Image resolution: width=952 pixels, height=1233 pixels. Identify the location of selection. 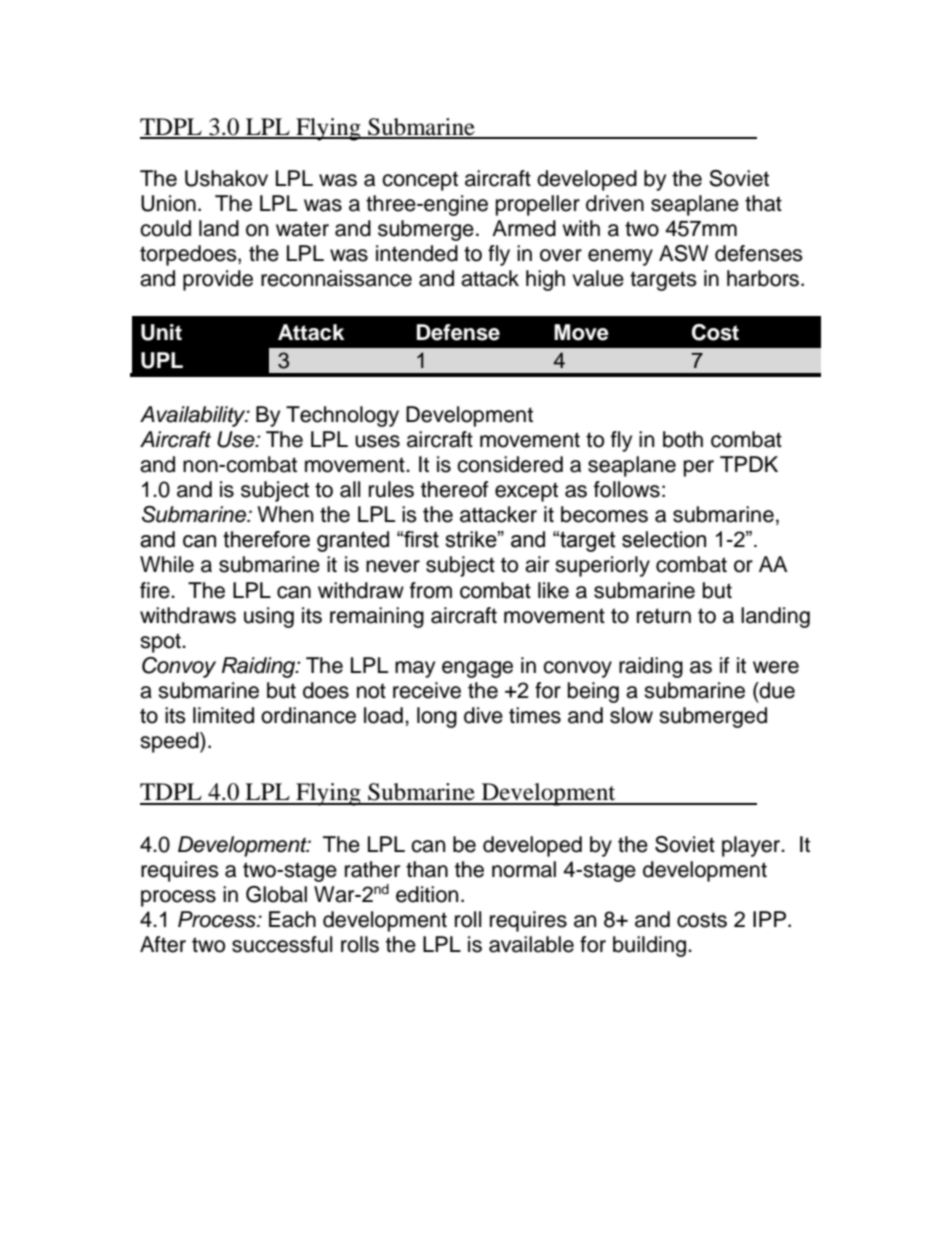
(664, 539).
